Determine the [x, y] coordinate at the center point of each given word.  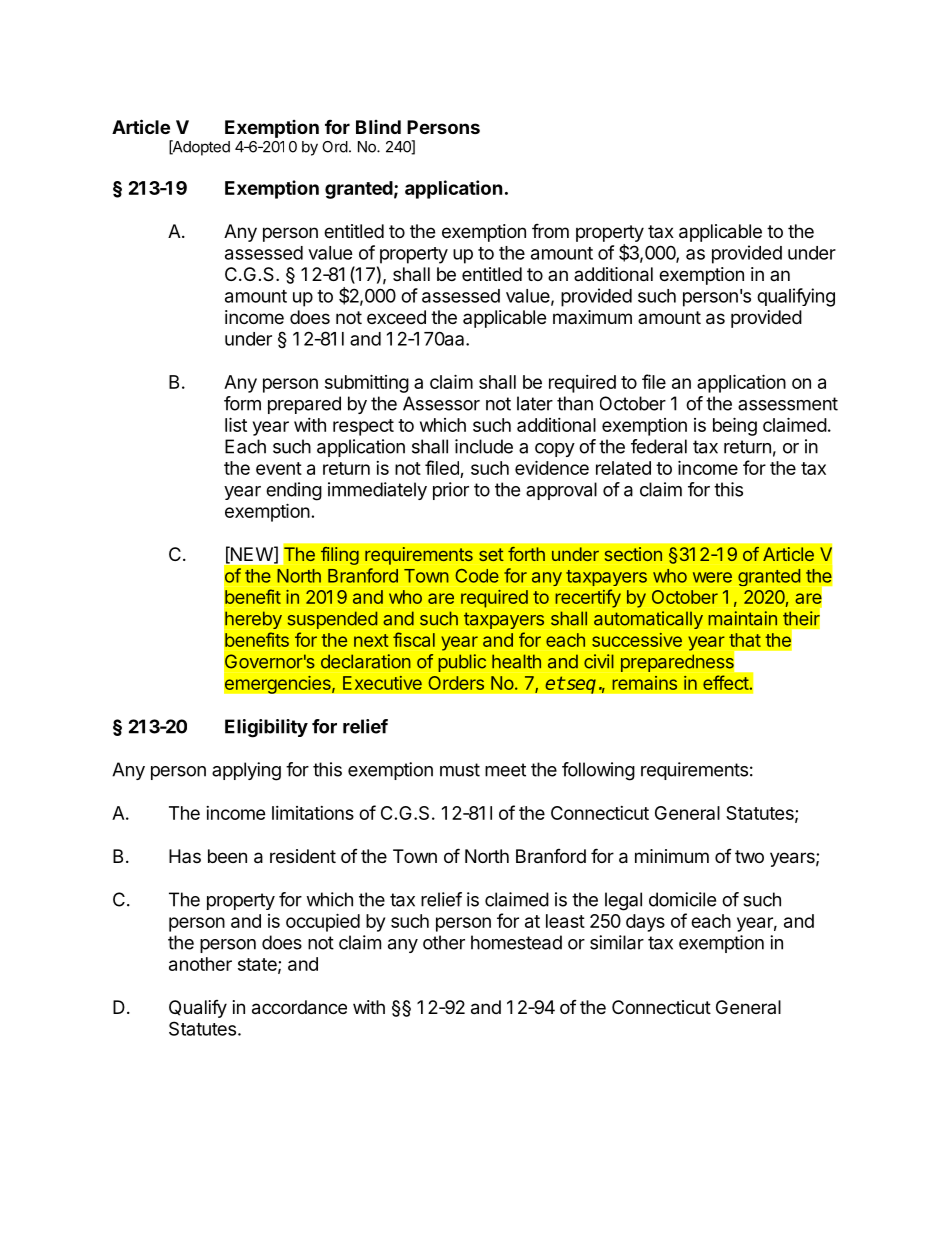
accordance [299, 1007]
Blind [378, 127]
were [712, 577]
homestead [516, 942]
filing [340, 556]
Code [477, 576]
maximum [592, 317]
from [550, 230]
